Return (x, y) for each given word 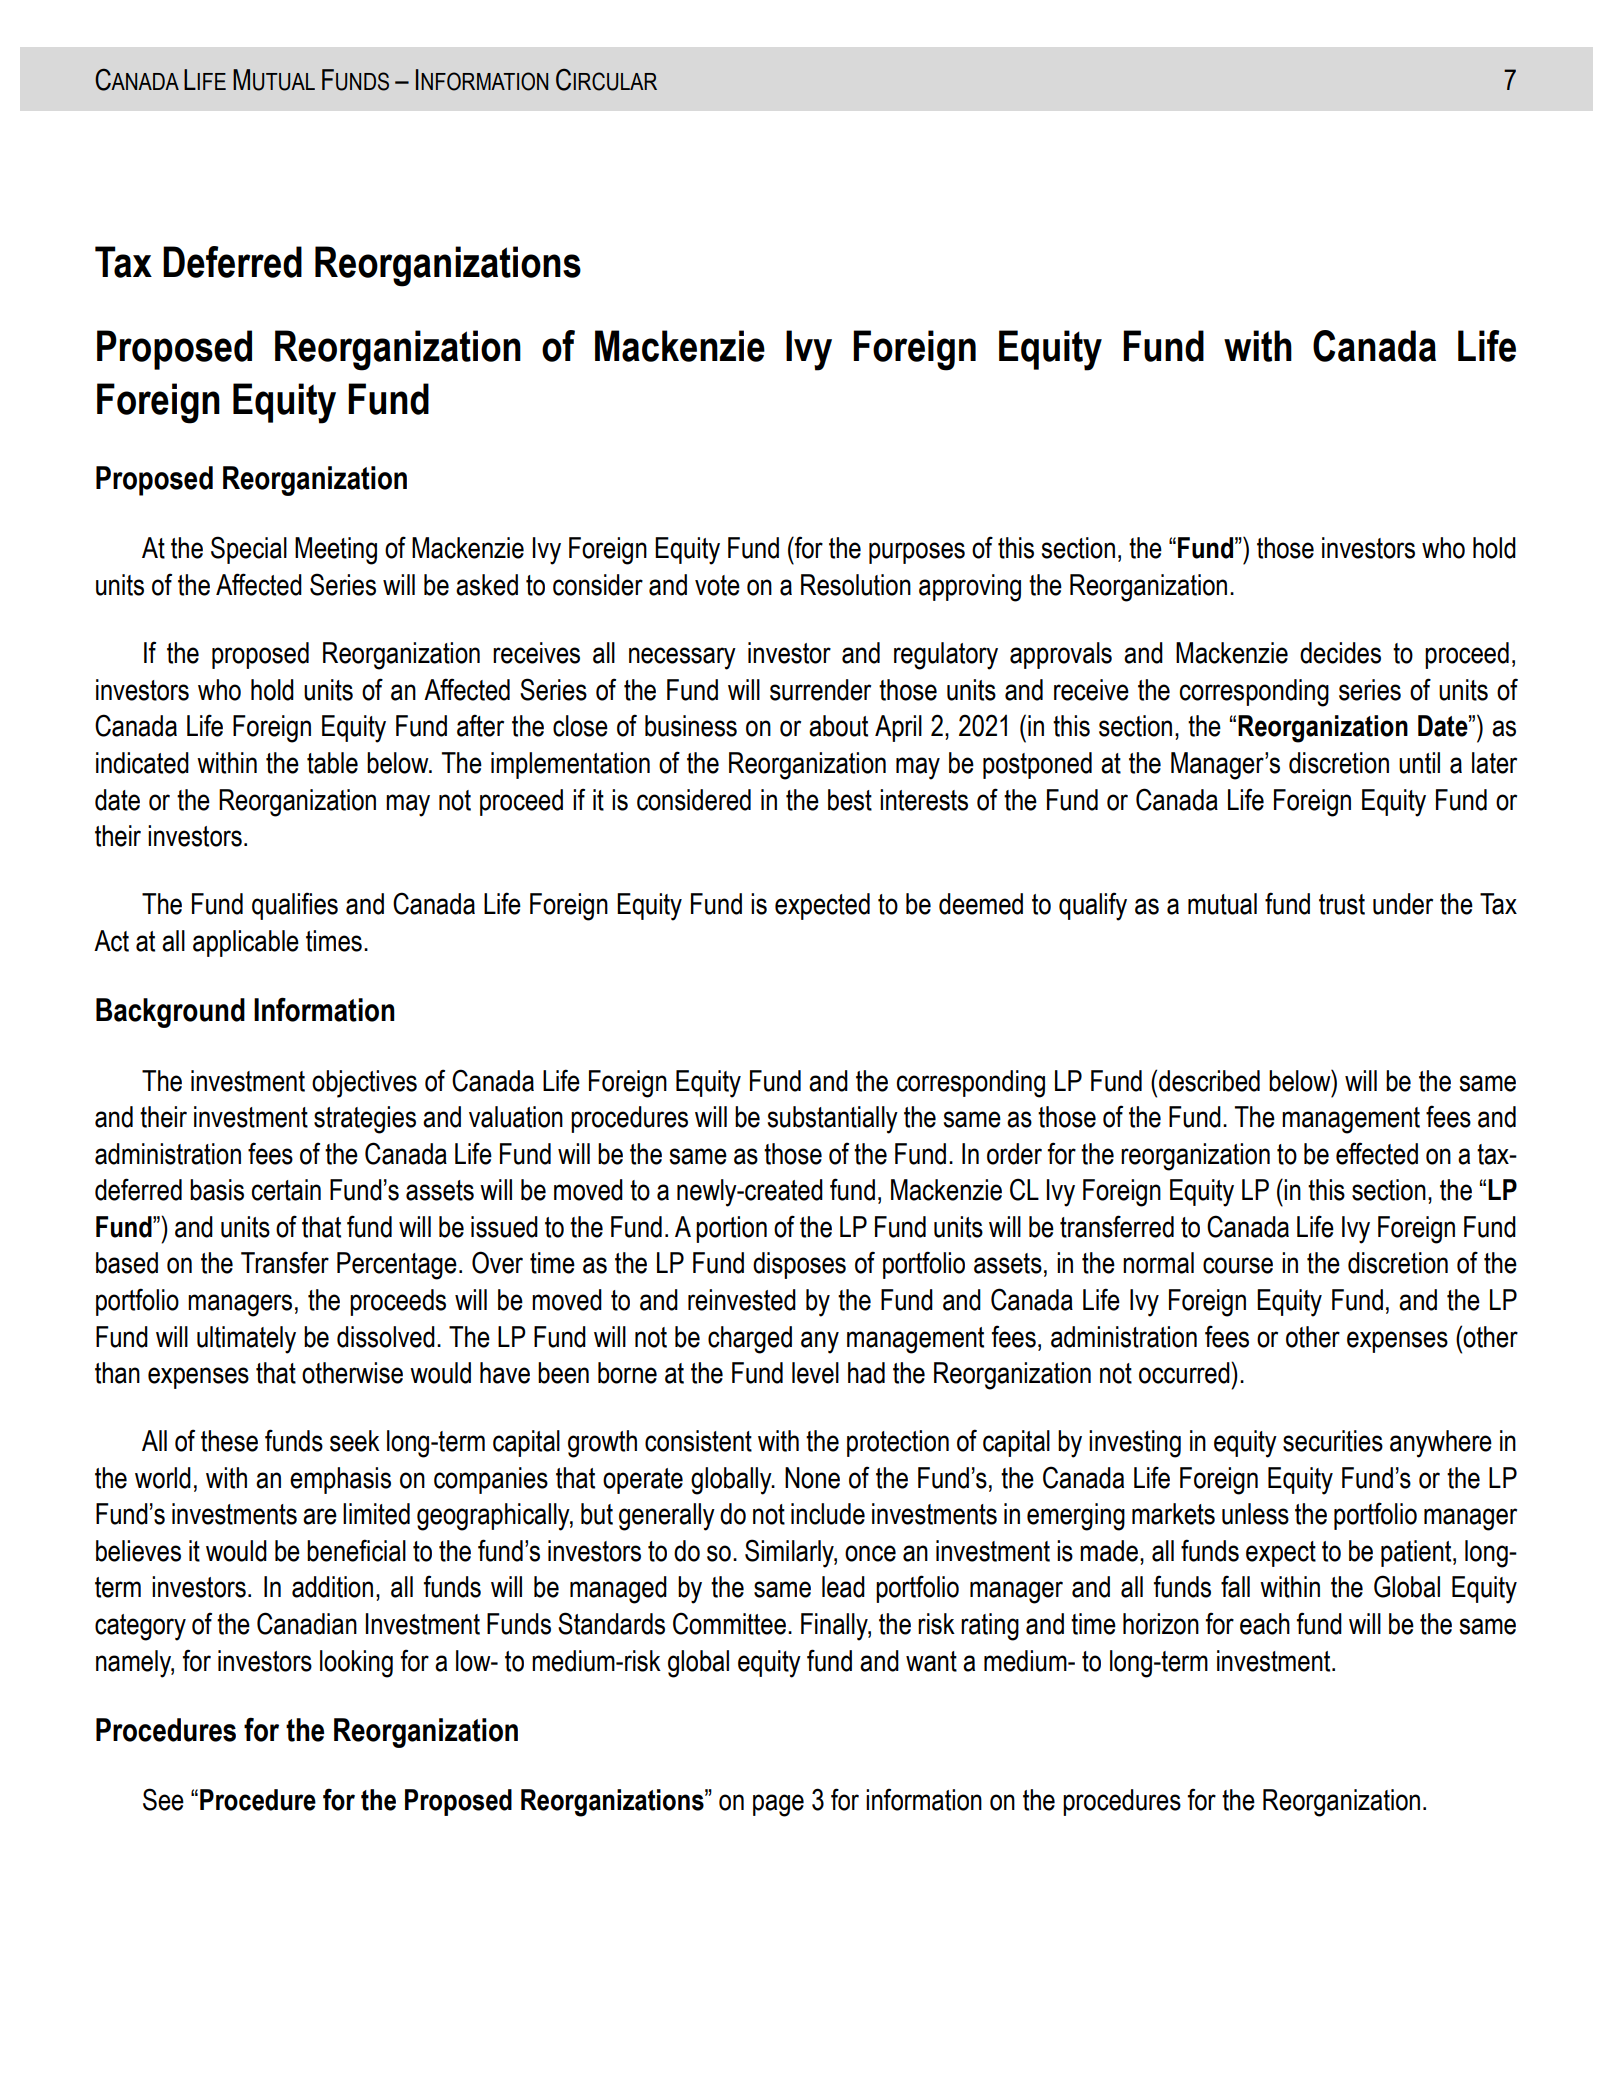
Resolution (856, 585)
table (332, 763)
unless (1255, 1514)
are (320, 1516)
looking (356, 1664)
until (1419, 763)
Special (249, 550)
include (828, 1514)
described (1209, 1081)
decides (1340, 653)
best (850, 800)
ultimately (246, 1340)
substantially (833, 1120)
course (1238, 1265)
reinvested (742, 1300)
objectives (364, 1084)
